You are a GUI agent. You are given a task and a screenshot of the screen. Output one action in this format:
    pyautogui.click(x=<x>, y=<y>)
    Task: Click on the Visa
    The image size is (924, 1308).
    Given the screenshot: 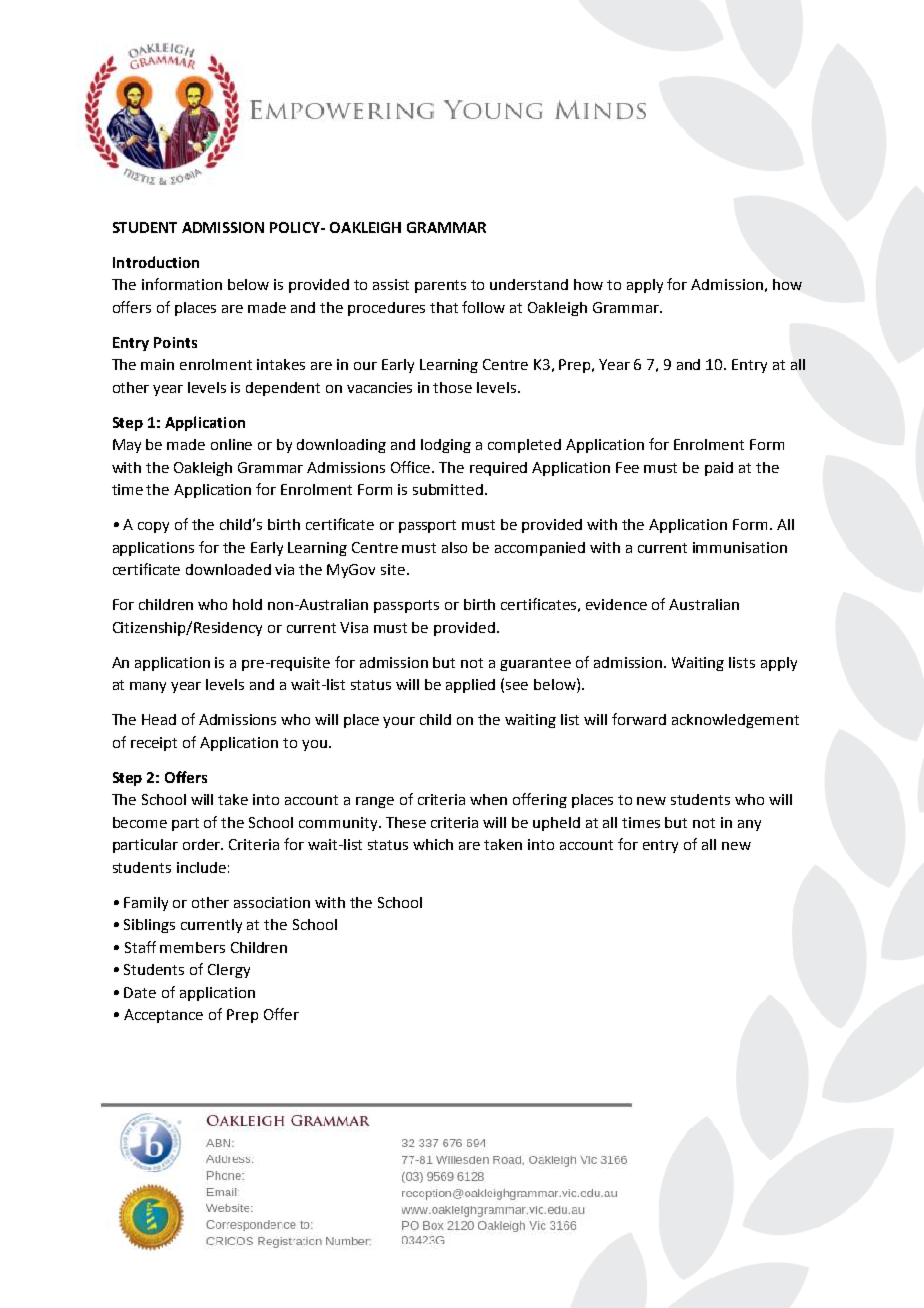 What is the action you would take?
    pyautogui.click(x=354, y=627)
